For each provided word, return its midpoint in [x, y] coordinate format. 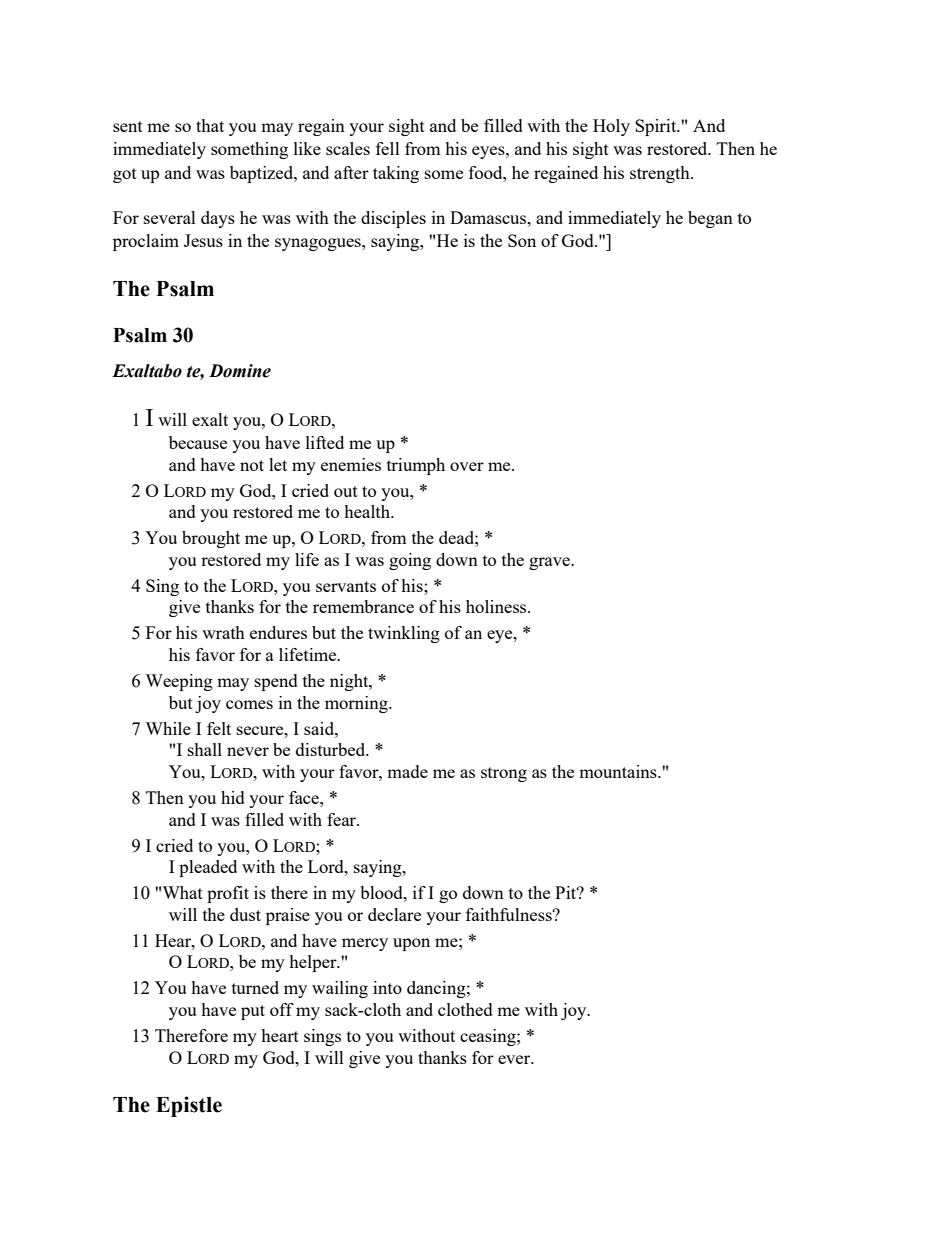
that [210, 125]
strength [661, 174]
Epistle [189, 1106]
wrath [223, 632]
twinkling [404, 634]
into [387, 987]
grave [550, 563]
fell [388, 148]
